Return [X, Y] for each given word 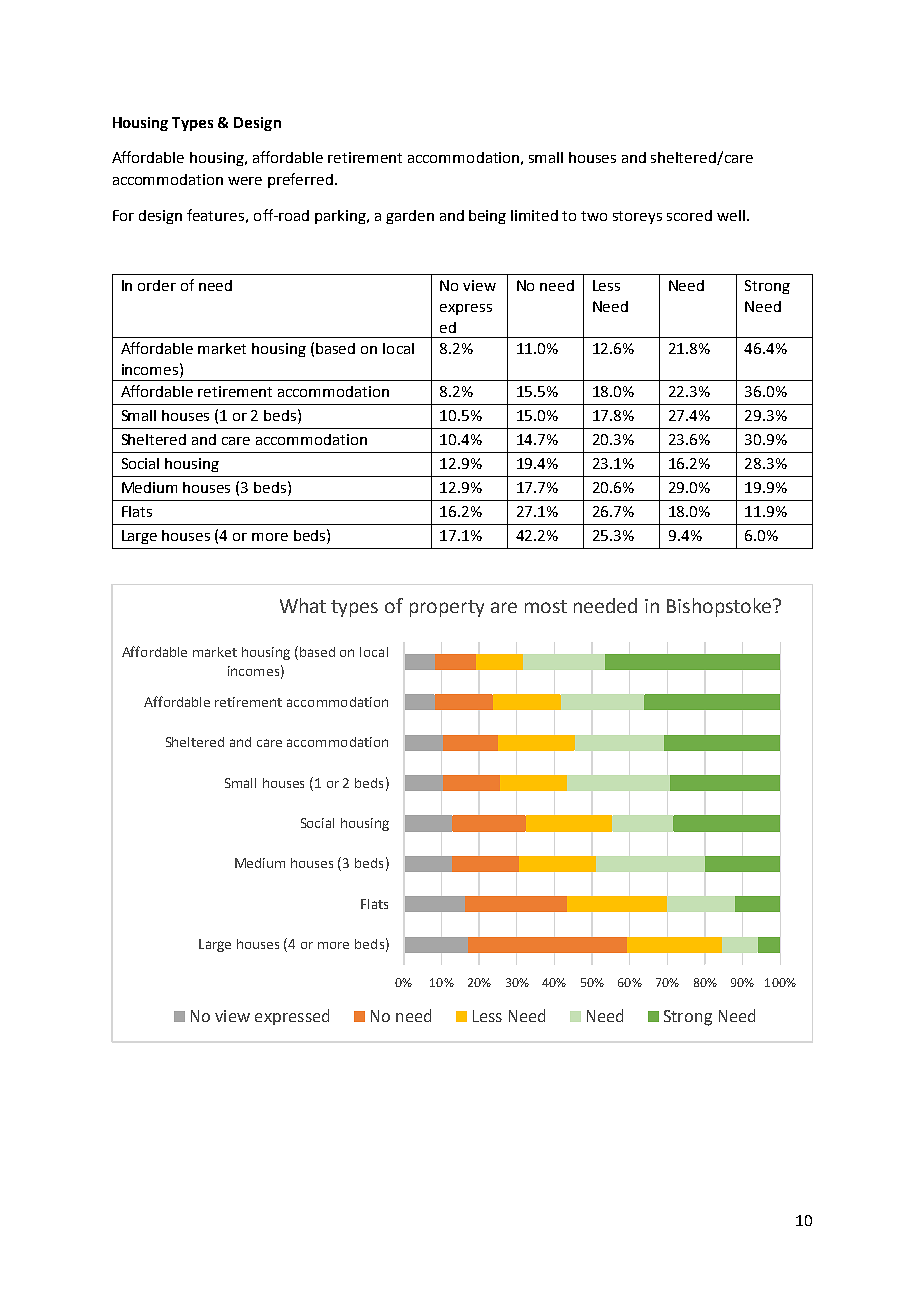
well [731, 215]
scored [689, 215]
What [303, 605]
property [447, 608]
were [245, 181]
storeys [637, 217]
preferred [300, 180]
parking [341, 217]
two [594, 216]
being [487, 217]
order [157, 285]
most [546, 606]
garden [410, 217]
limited [534, 215]
